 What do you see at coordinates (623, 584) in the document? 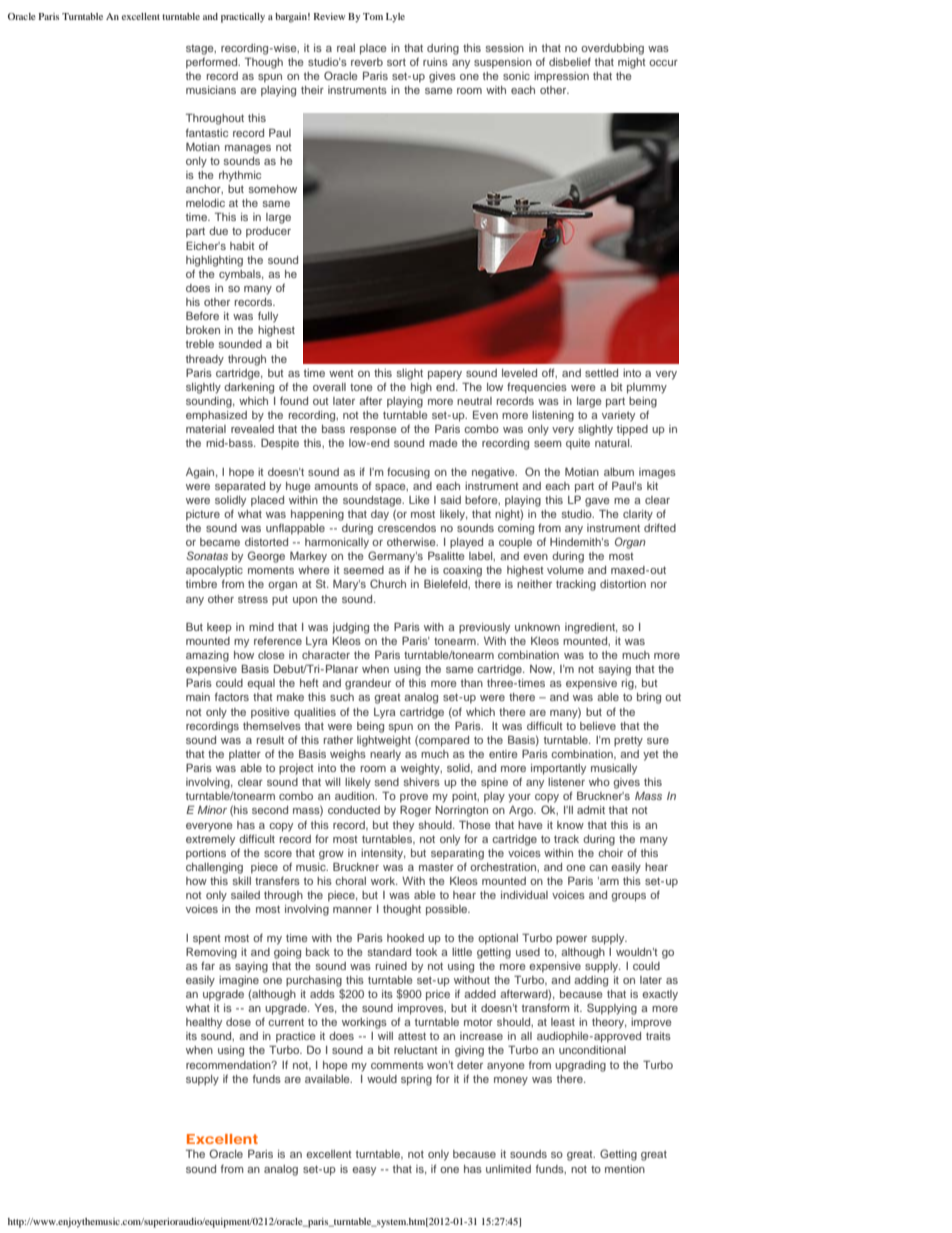
I see `distortion` at bounding box center [623, 584].
